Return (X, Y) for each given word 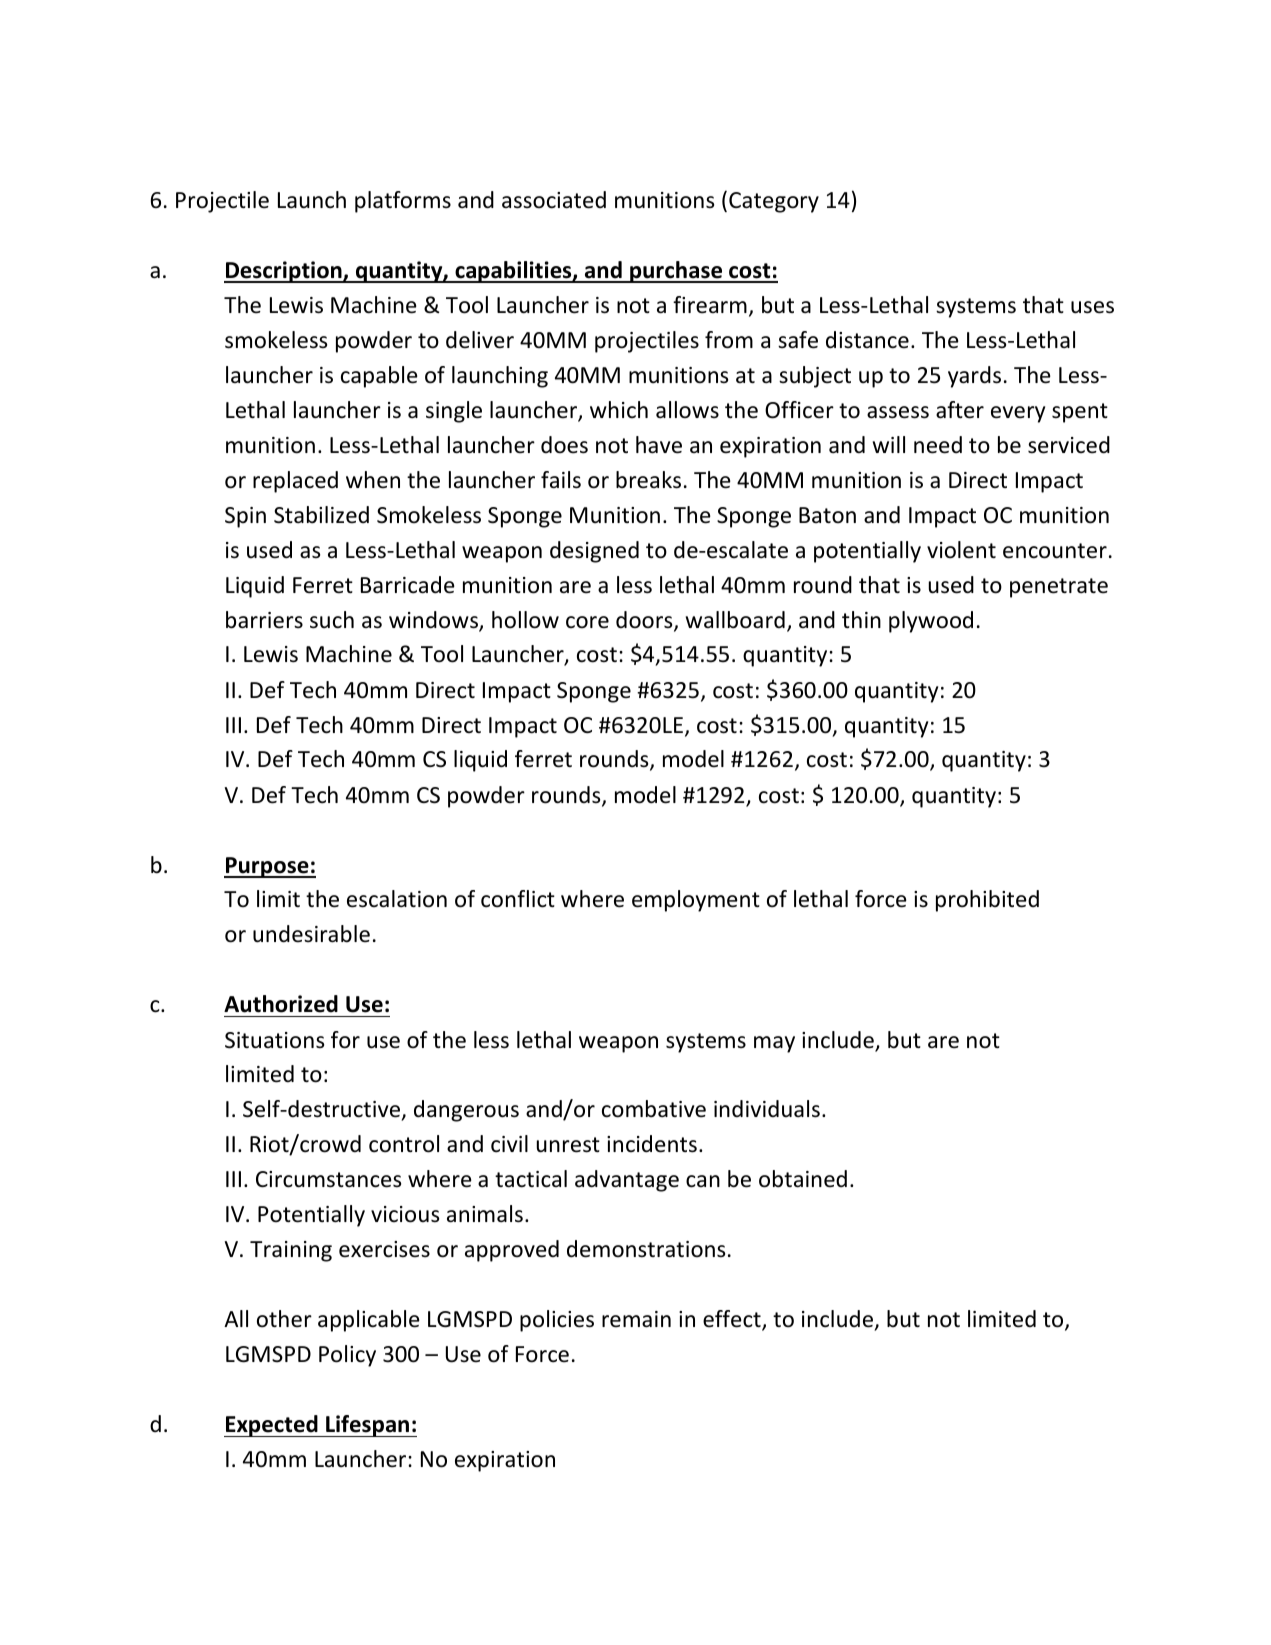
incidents (652, 1144)
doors (645, 621)
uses (1092, 307)
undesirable (311, 934)
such (332, 620)
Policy (347, 1356)
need (938, 445)
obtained (803, 1179)
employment (696, 901)
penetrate (1059, 588)
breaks (648, 480)
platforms (403, 202)
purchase (676, 272)
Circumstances (328, 1179)
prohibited (987, 901)
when (373, 480)
